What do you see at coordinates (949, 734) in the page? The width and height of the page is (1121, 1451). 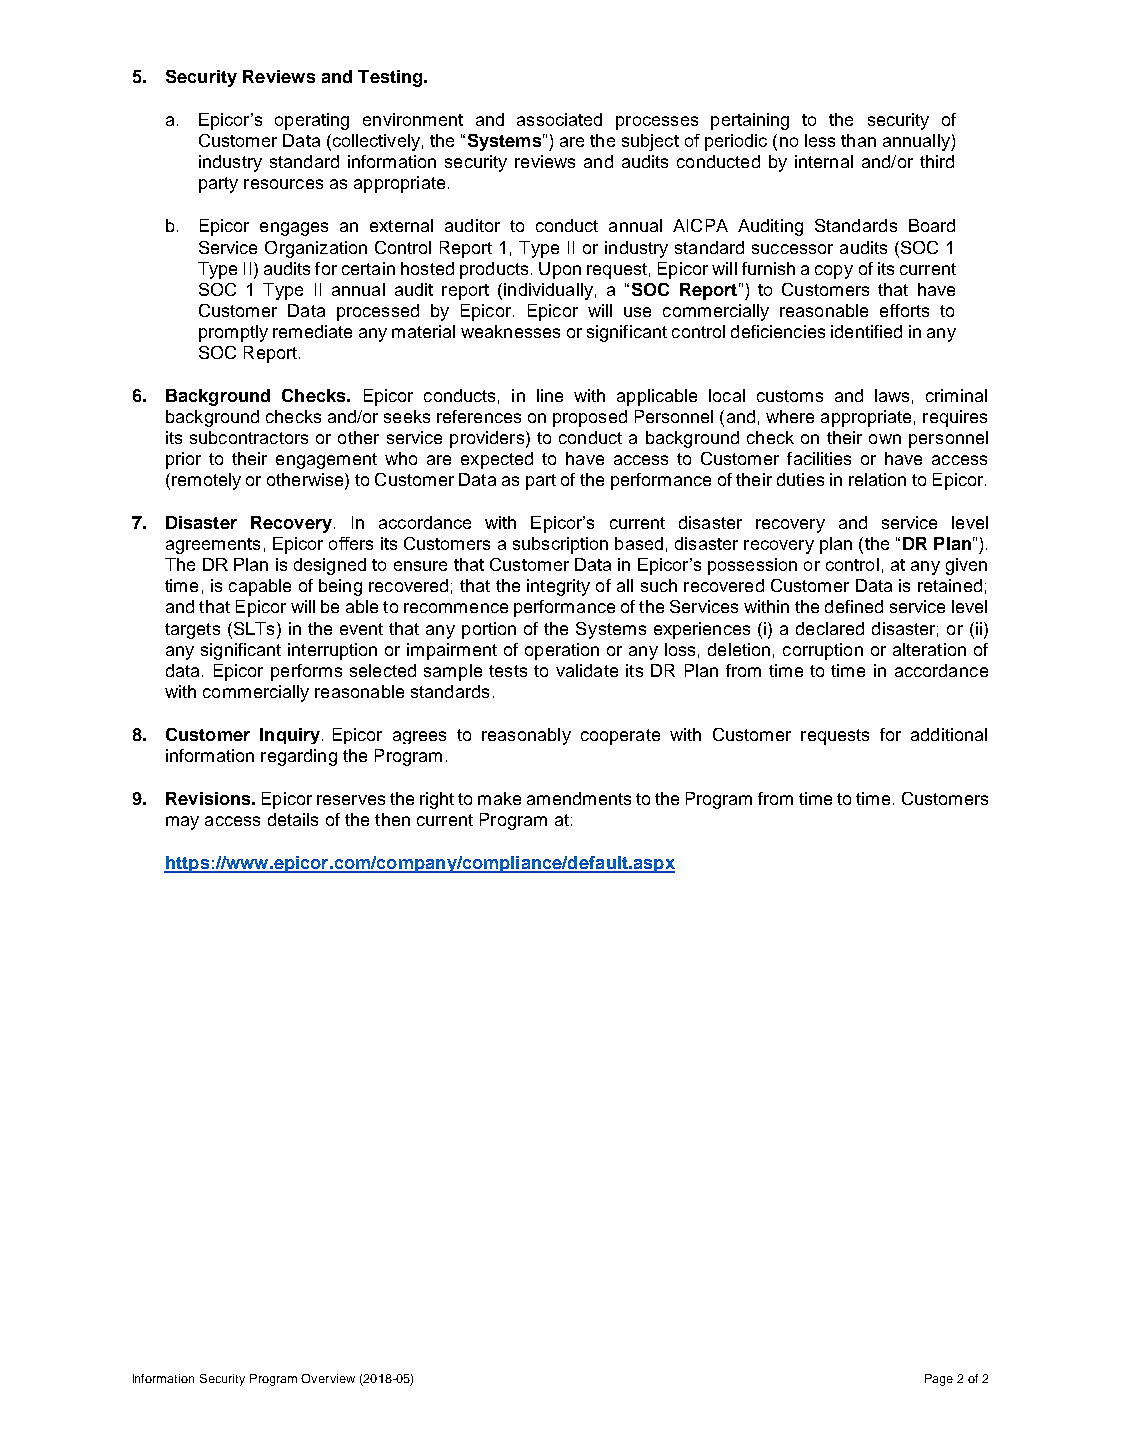 I see `additional` at bounding box center [949, 734].
